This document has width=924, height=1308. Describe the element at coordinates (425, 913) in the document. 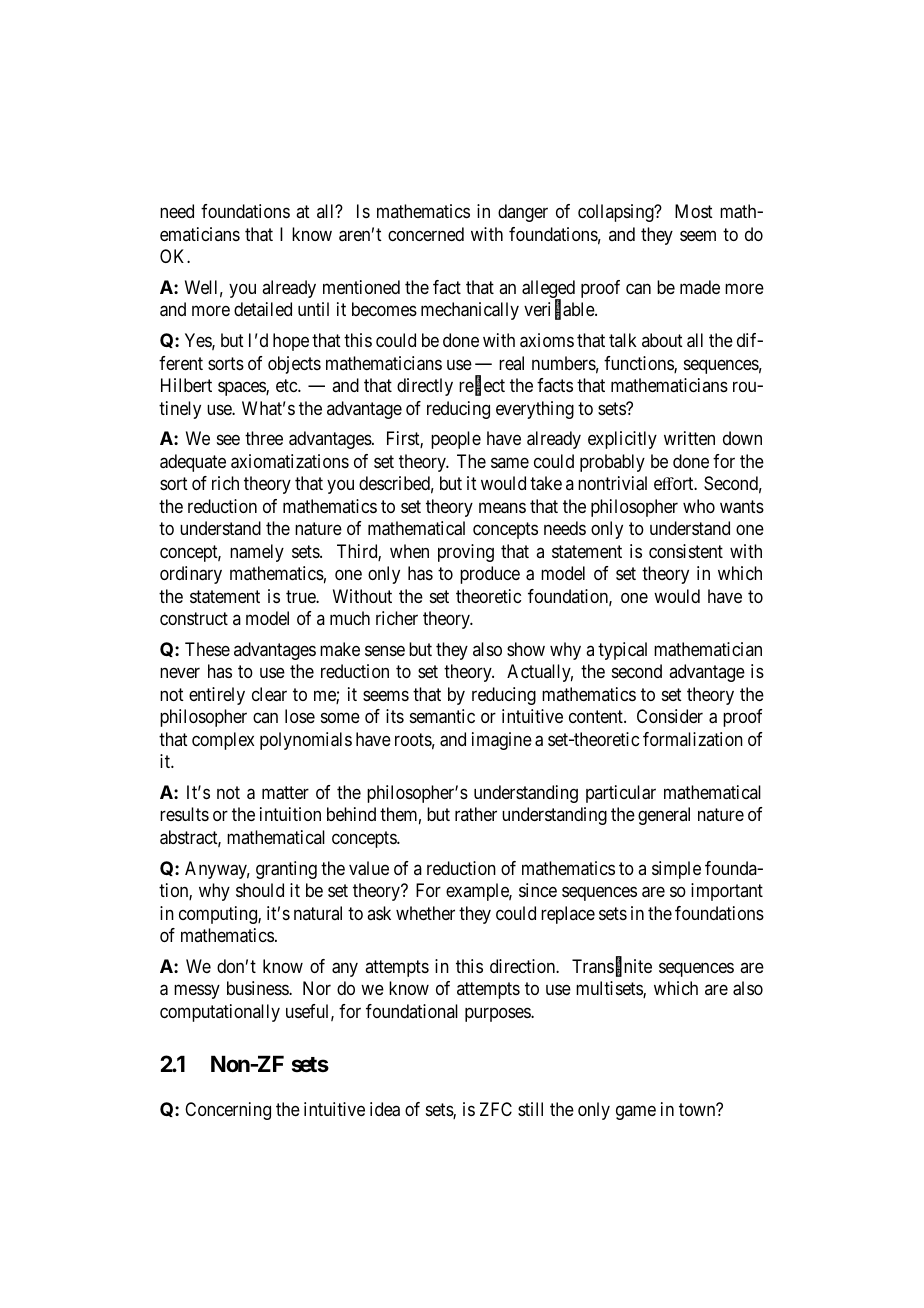

I see `whether` at that location.
